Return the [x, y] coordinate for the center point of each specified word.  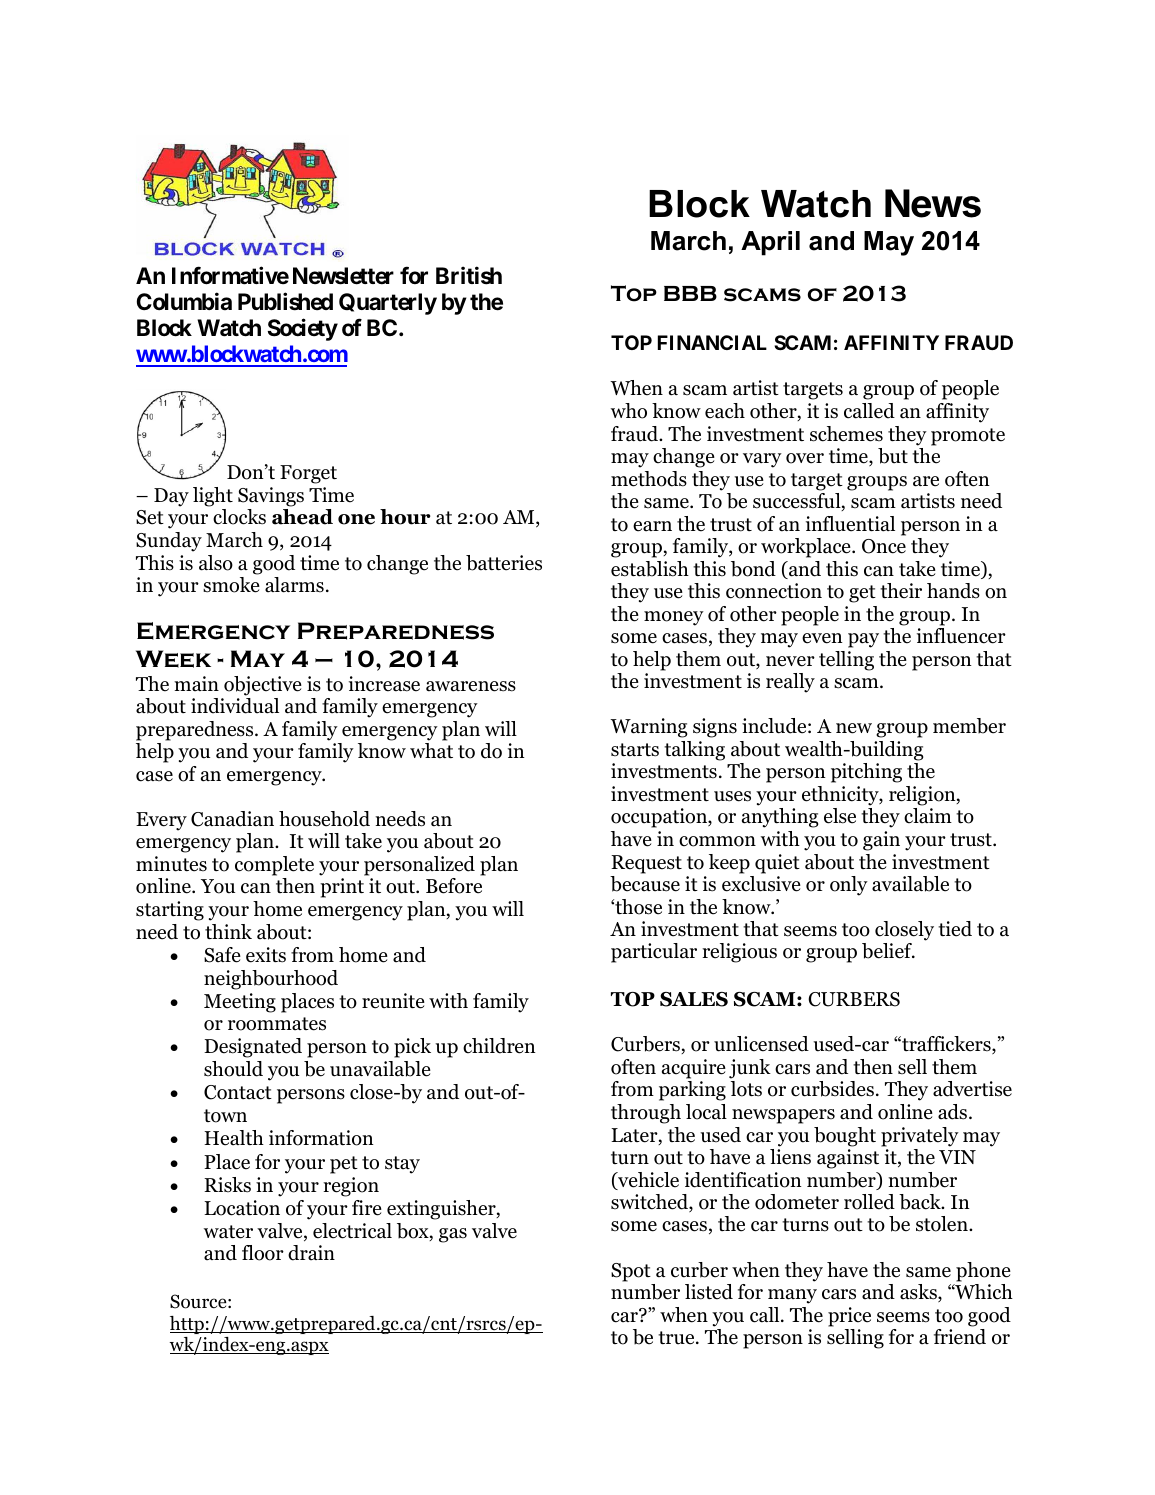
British [469, 275]
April [770, 243]
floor [263, 1253]
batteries [504, 563]
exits [266, 955]
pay [863, 640]
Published [285, 301]
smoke [231, 585]
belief [888, 951]
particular [654, 953]
